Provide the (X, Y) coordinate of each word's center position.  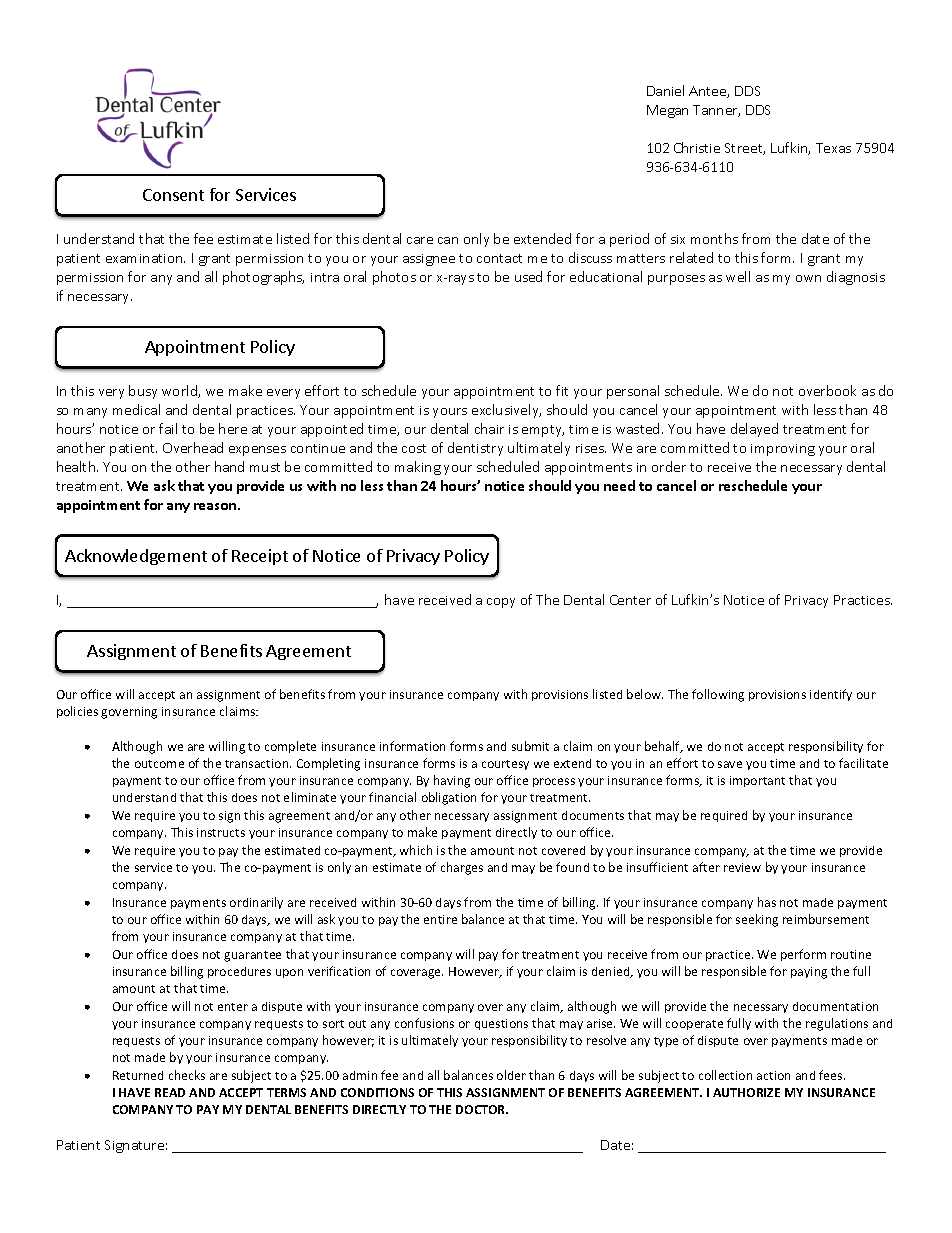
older (511, 1075)
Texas (833, 148)
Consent (173, 195)
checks (187, 1075)
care (420, 240)
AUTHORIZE (746, 1092)
